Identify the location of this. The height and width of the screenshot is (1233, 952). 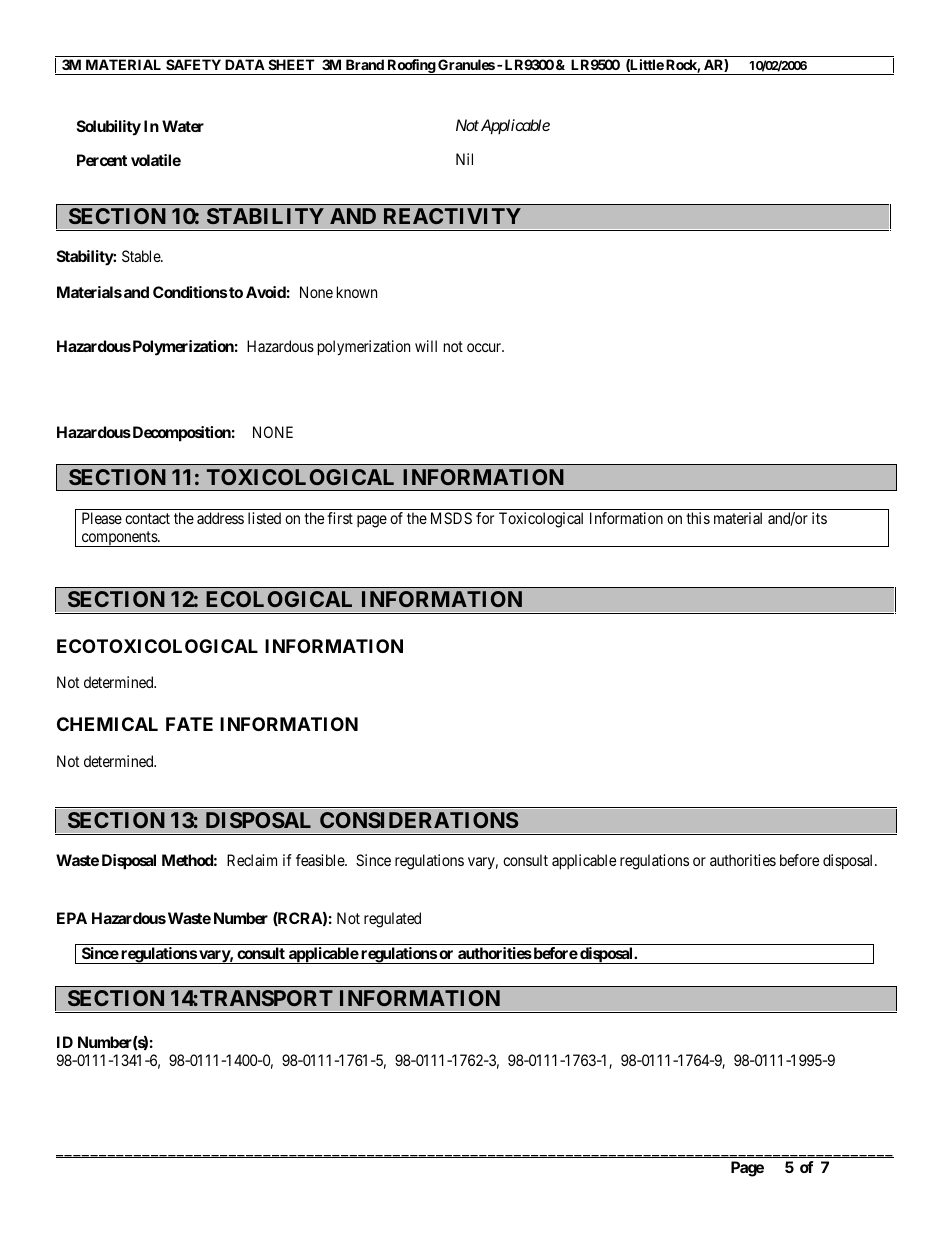
(698, 518).
